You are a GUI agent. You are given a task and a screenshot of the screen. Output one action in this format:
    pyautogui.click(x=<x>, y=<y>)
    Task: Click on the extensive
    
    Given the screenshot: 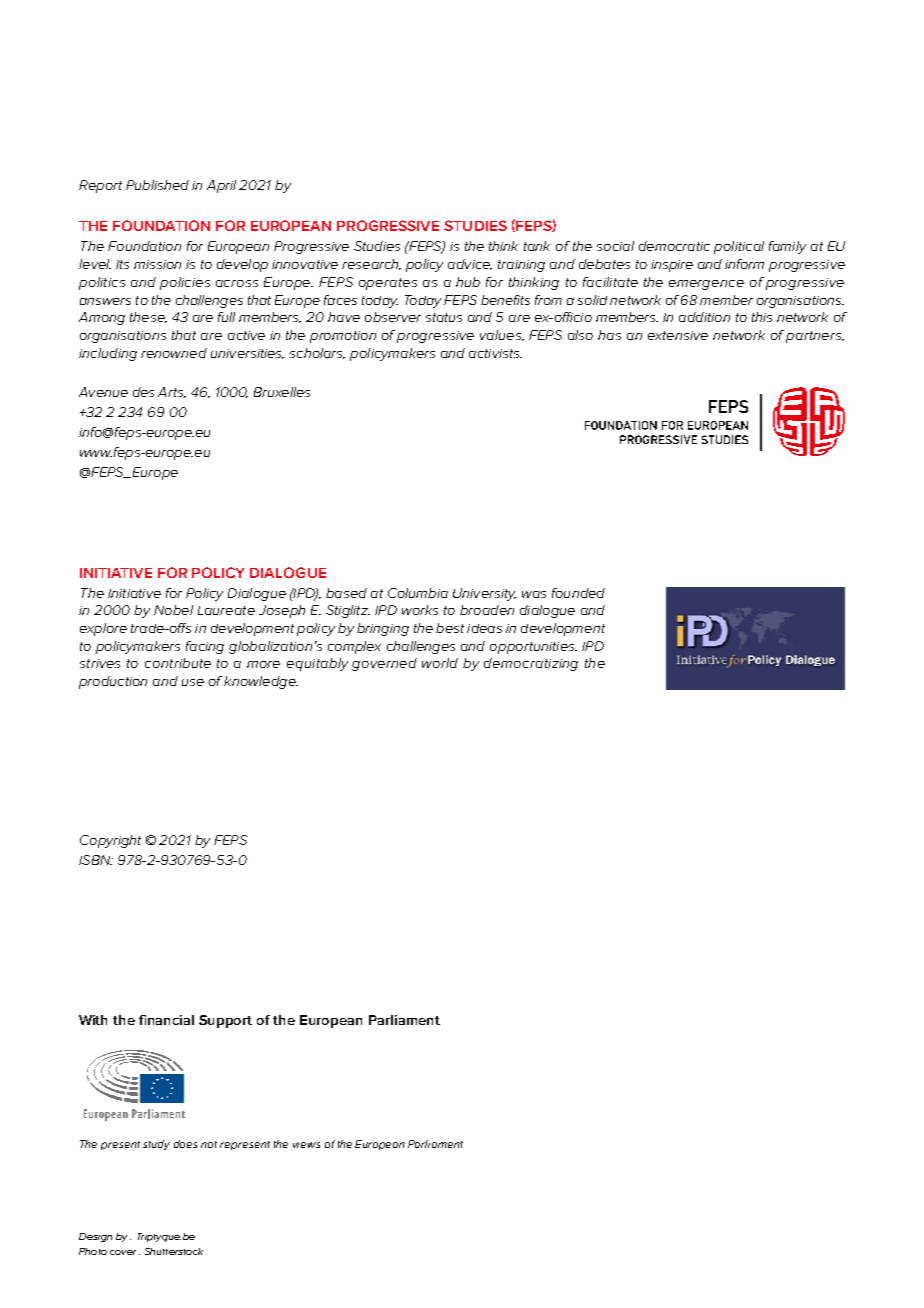 What is the action you would take?
    pyautogui.click(x=678, y=335)
